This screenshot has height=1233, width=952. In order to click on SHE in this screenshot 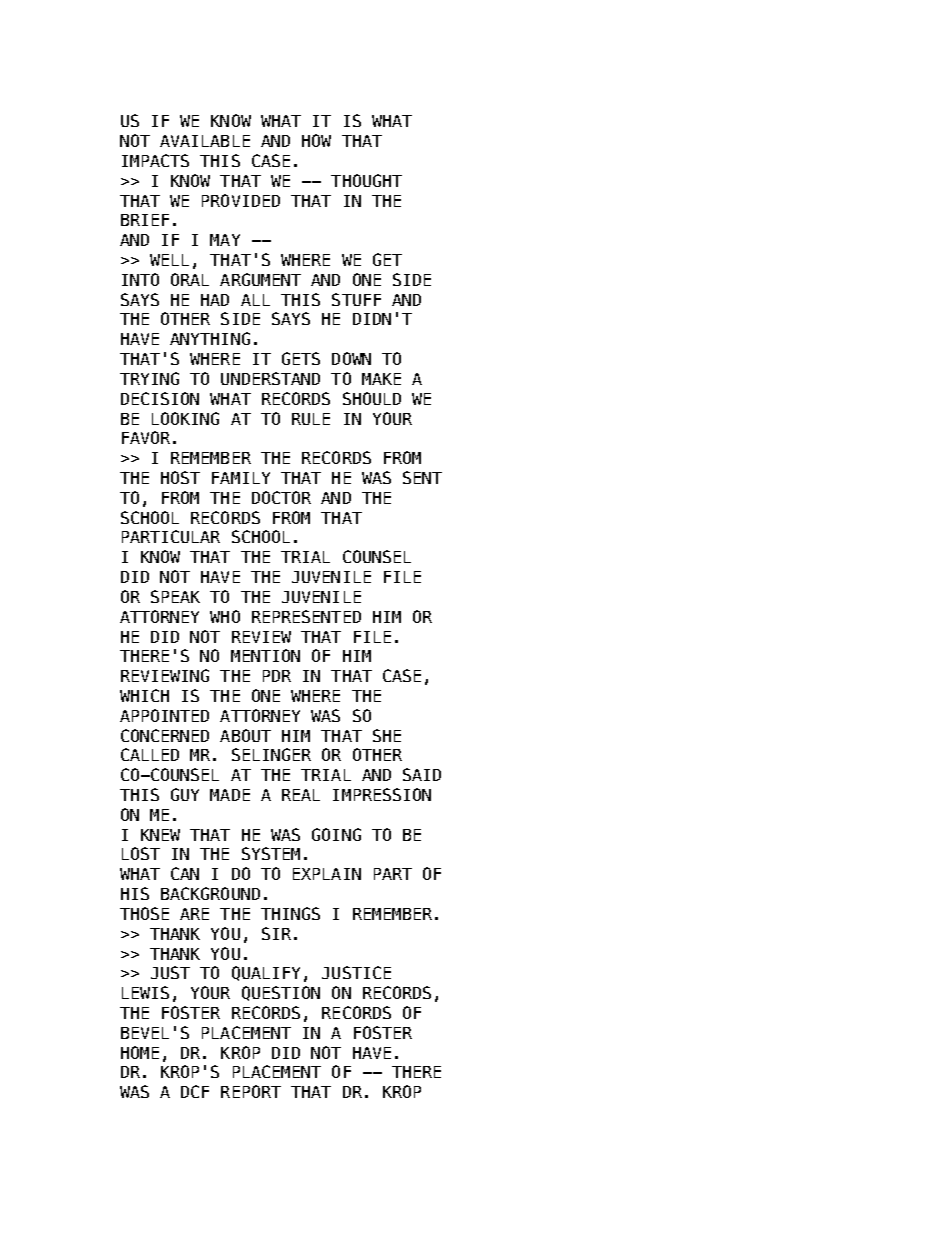, I will do `click(387, 735)`.
